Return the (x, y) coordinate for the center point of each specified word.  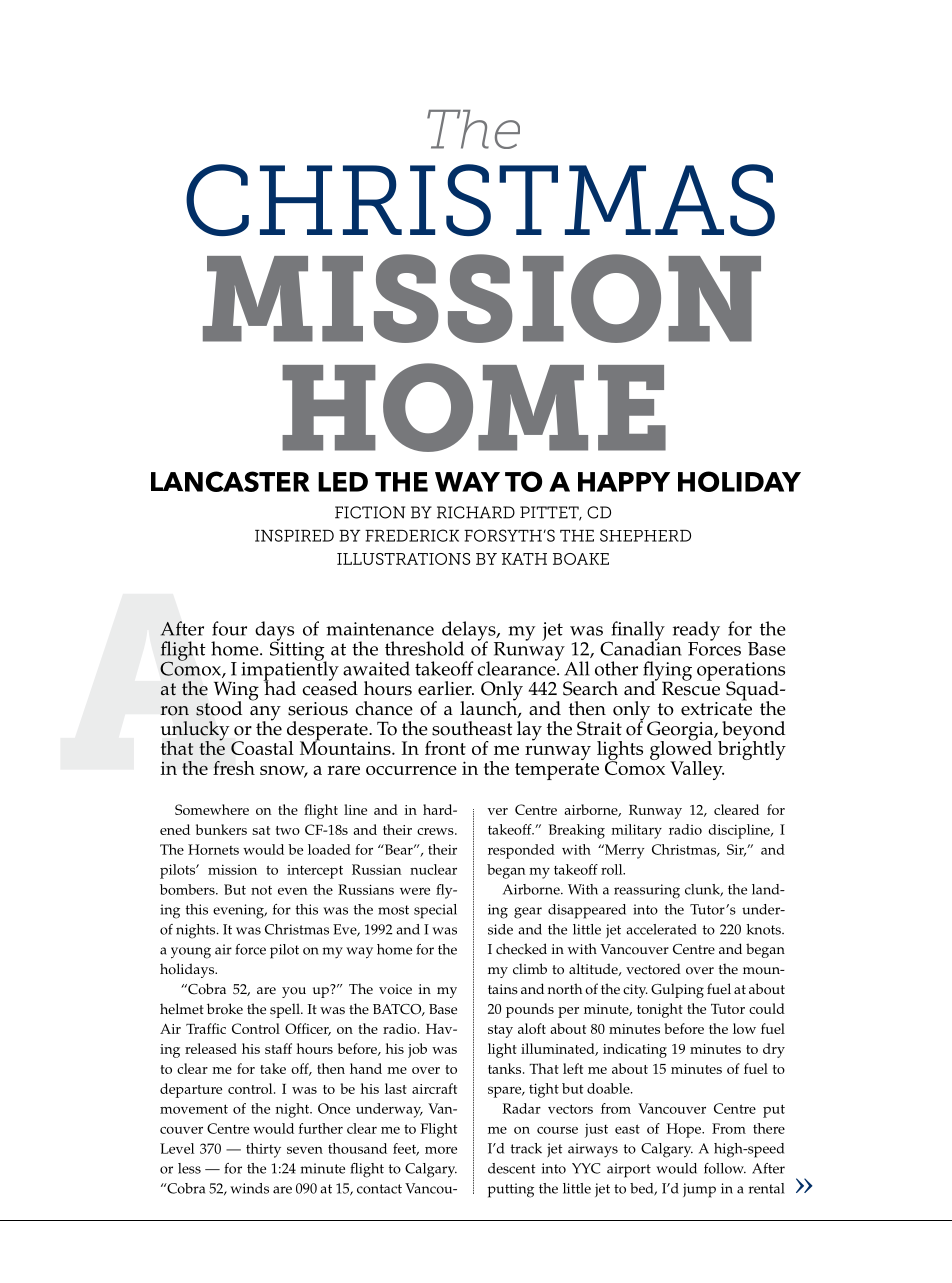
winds (249, 1188)
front (445, 748)
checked (521, 949)
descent (512, 1168)
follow (725, 1168)
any (265, 714)
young (191, 953)
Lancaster (230, 481)
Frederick (412, 535)
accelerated (661, 929)
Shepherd (645, 535)
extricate (716, 707)
